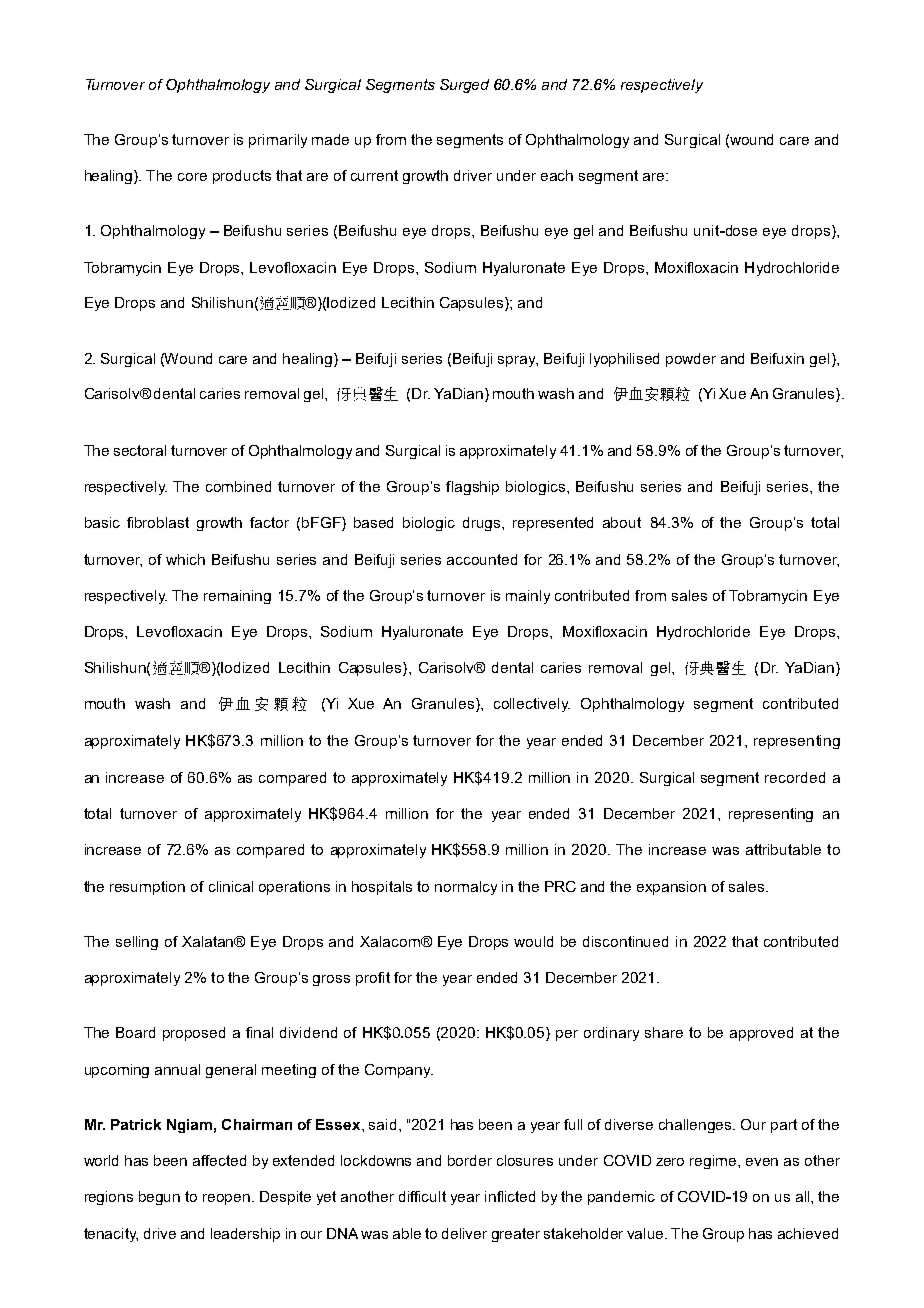  What do you see at coordinates (192, 177) in the screenshot?
I see `core` at bounding box center [192, 177].
